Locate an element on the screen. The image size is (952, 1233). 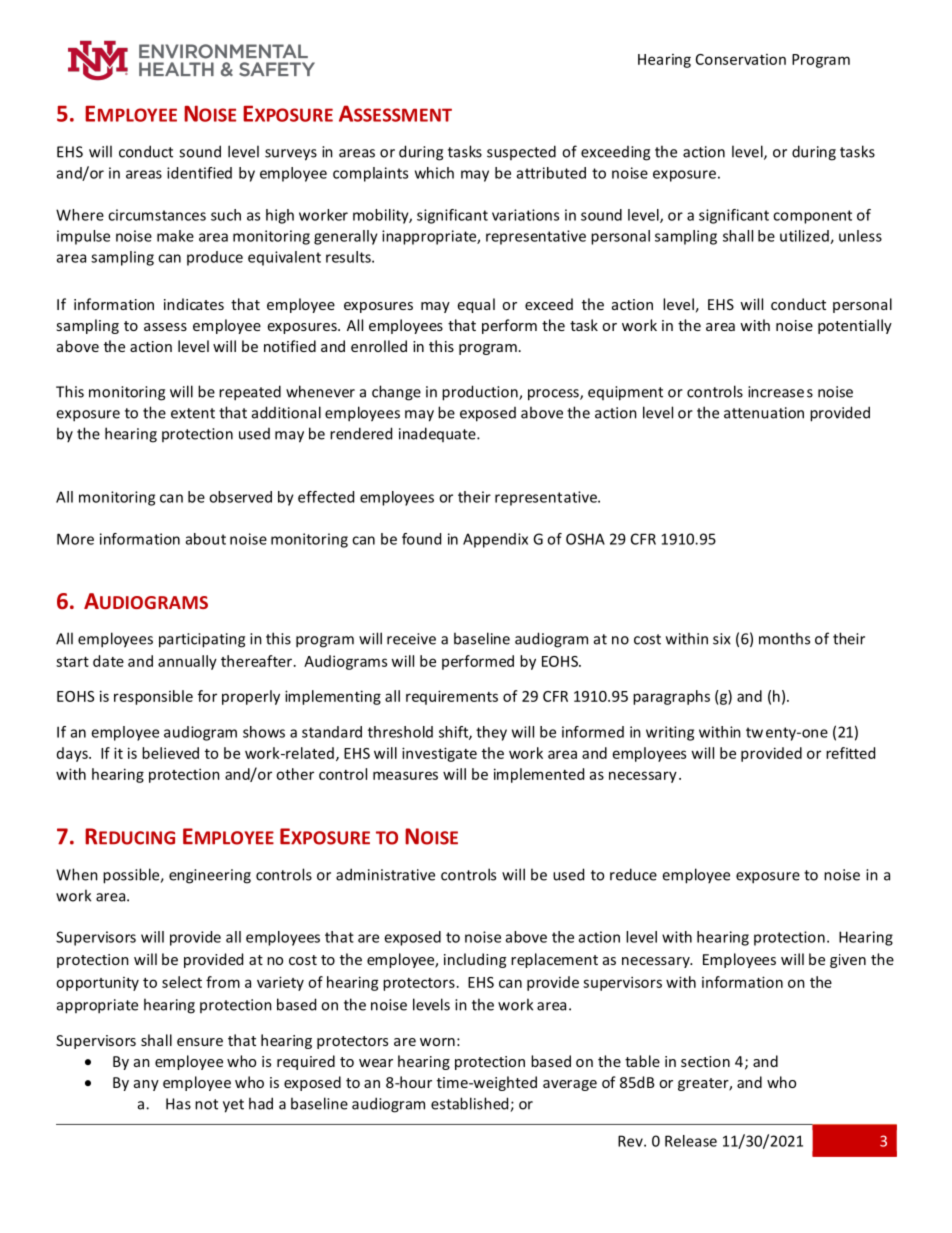
participating is located at coordinates (202, 640).
